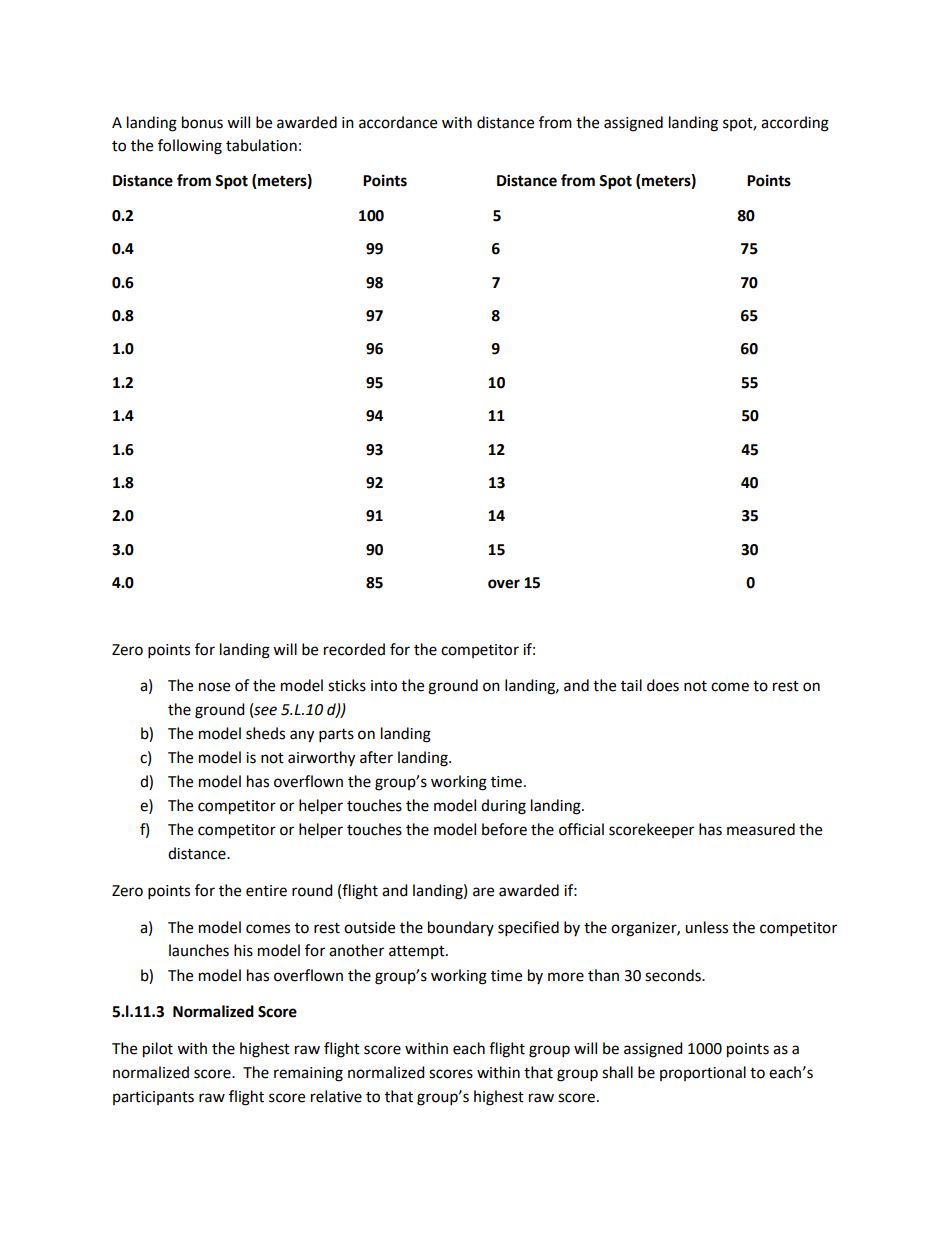 The image size is (952, 1233). What do you see at coordinates (158, 1050) in the page?
I see `pilot` at bounding box center [158, 1050].
